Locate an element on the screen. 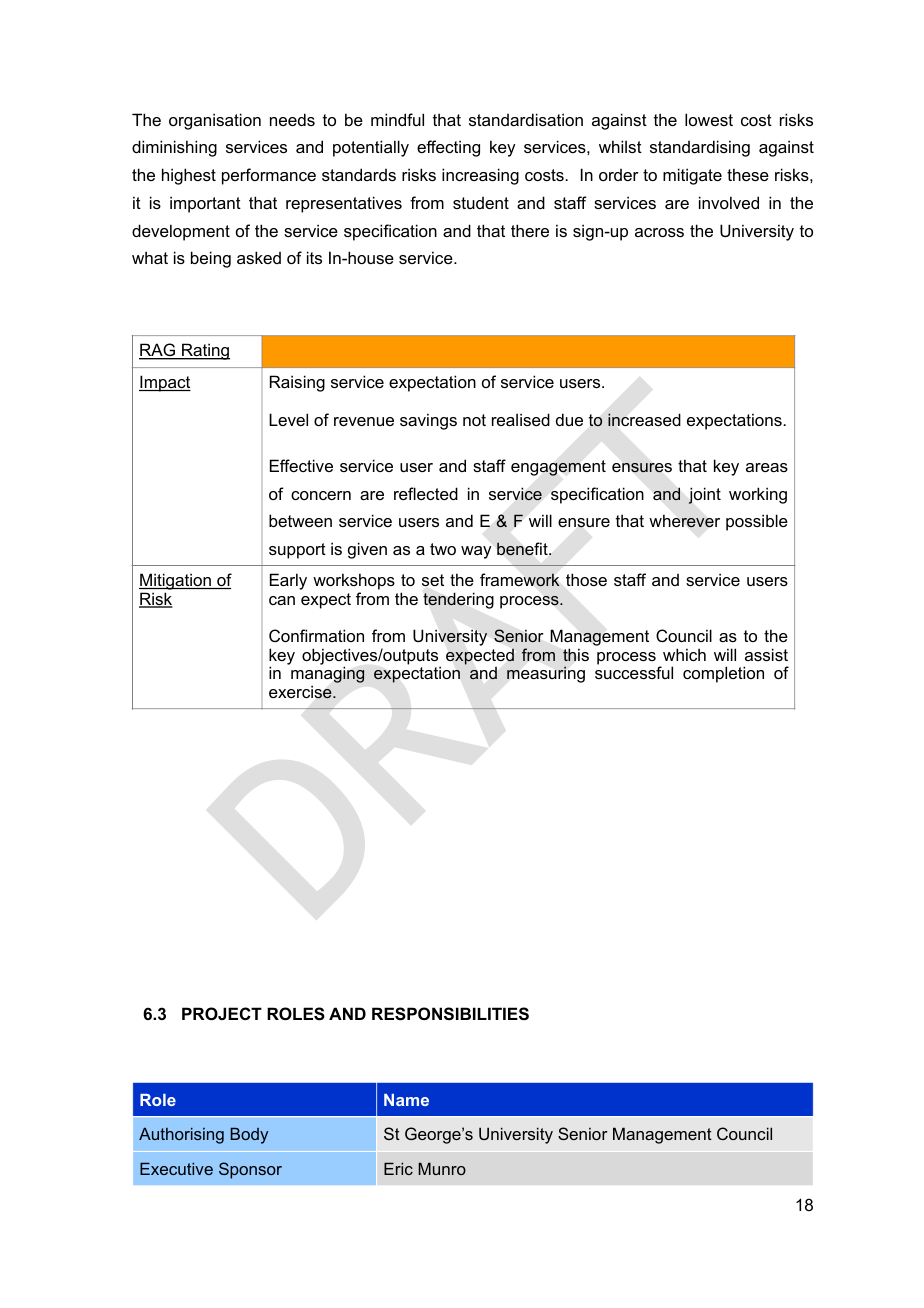 Image resolution: width=924 pixels, height=1308 pixels. can is located at coordinates (282, 600).
